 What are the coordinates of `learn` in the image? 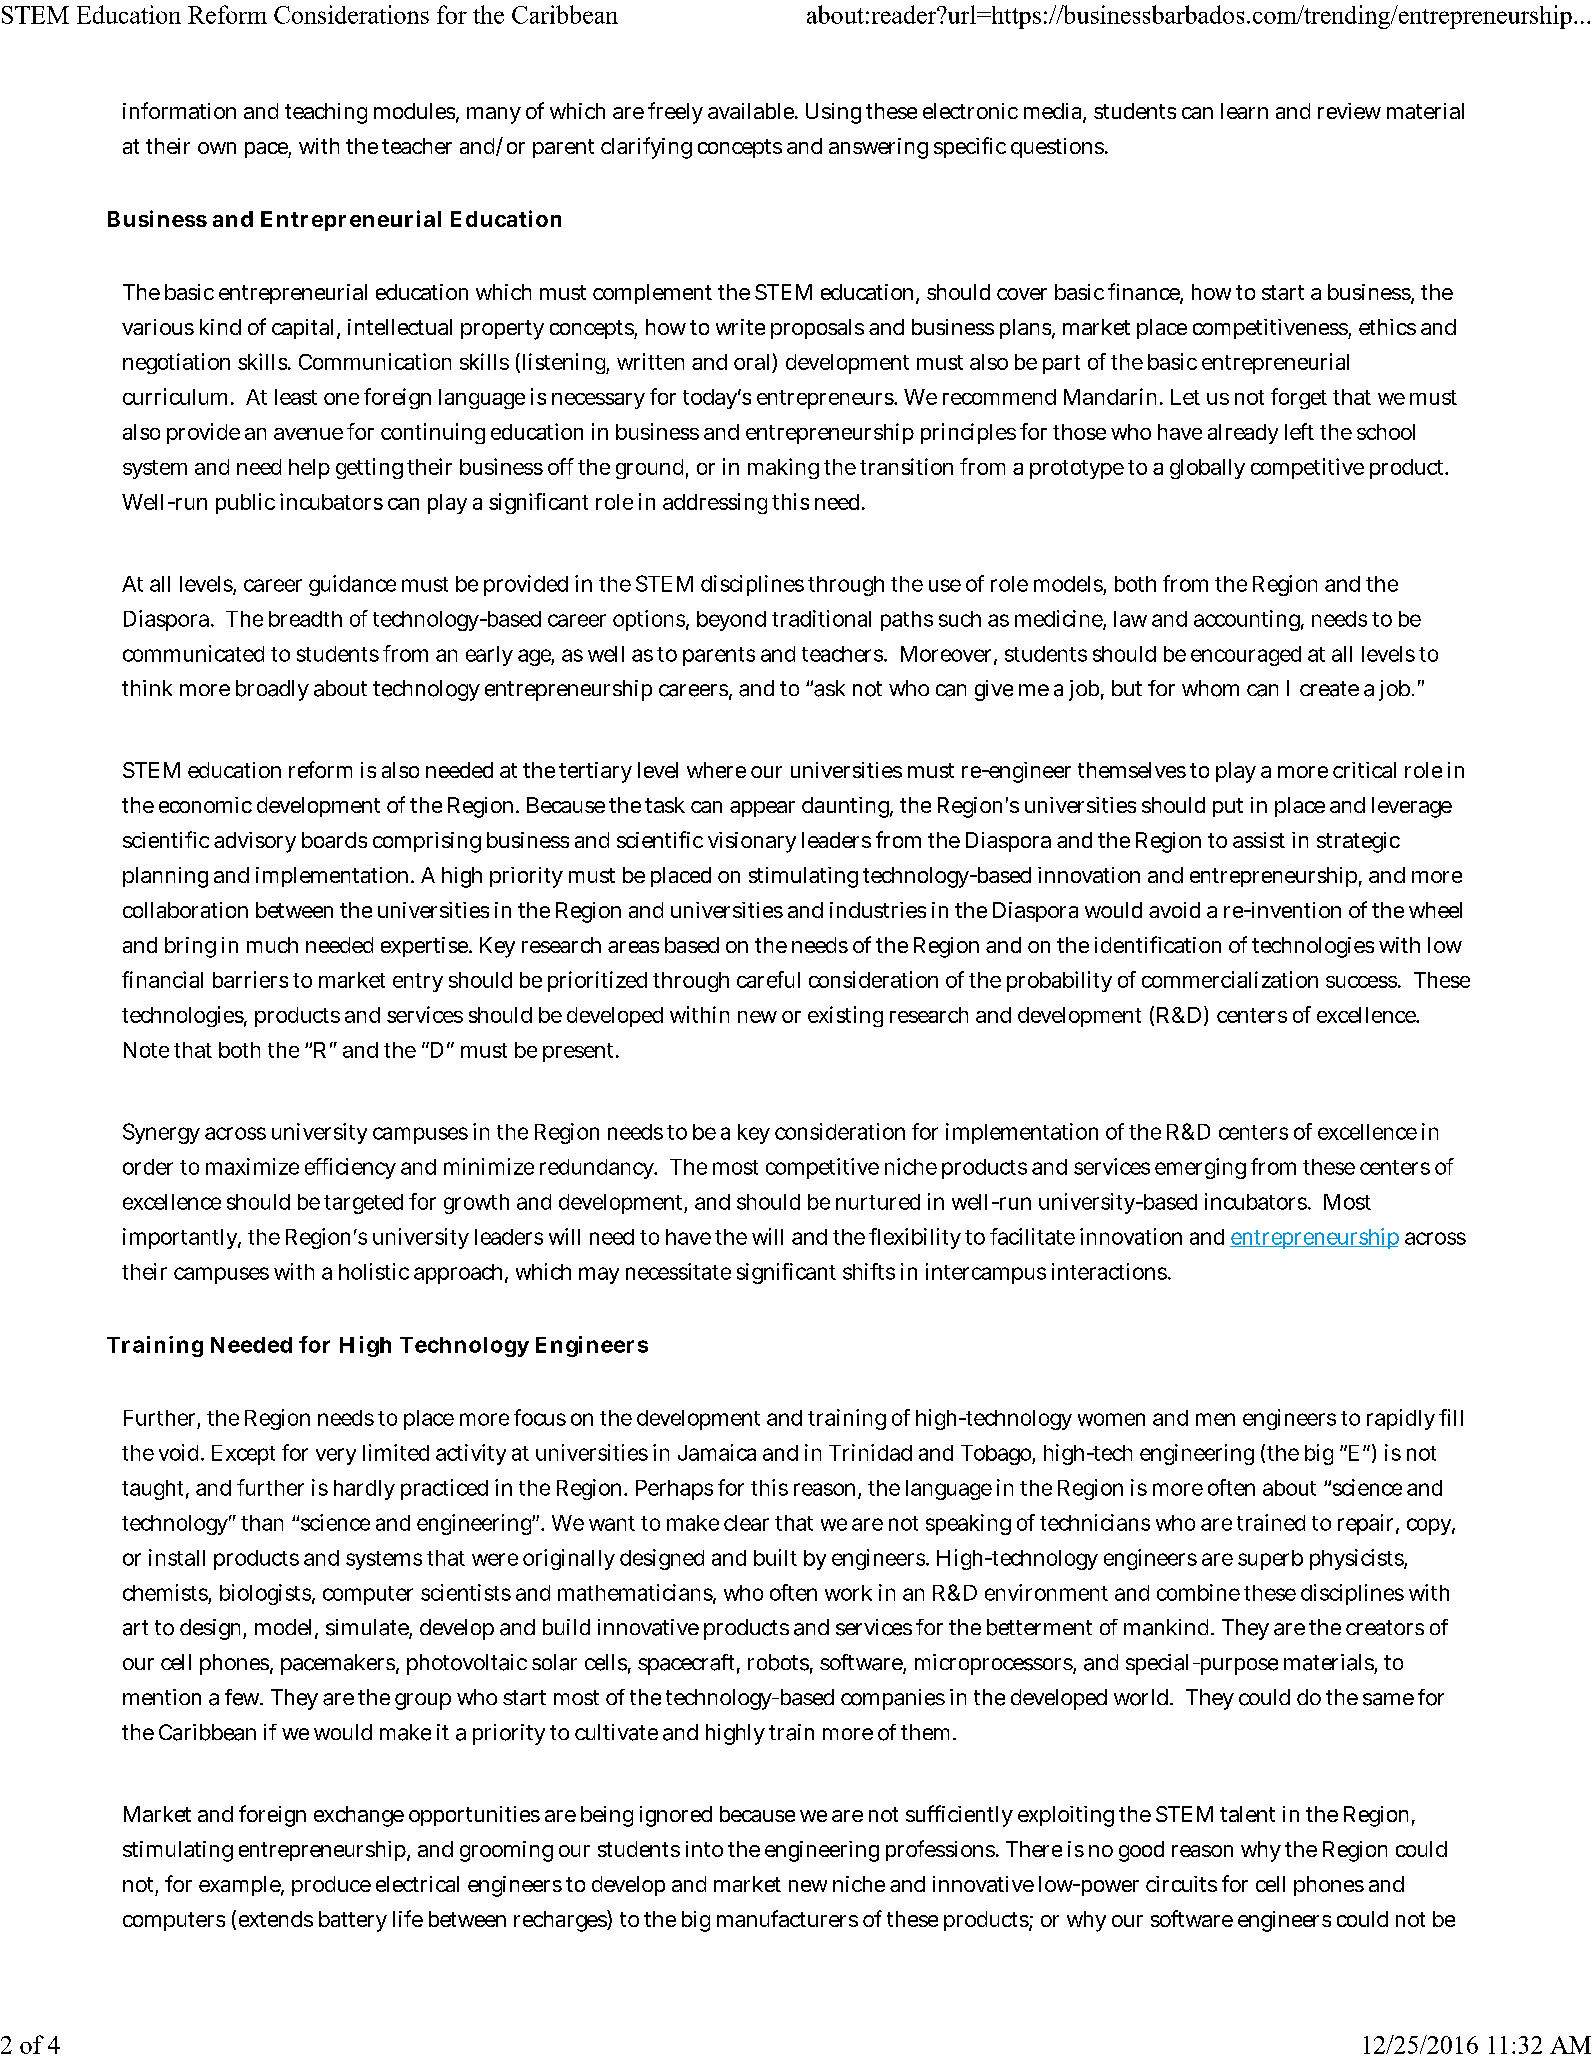 It's located at (1244, 111).
